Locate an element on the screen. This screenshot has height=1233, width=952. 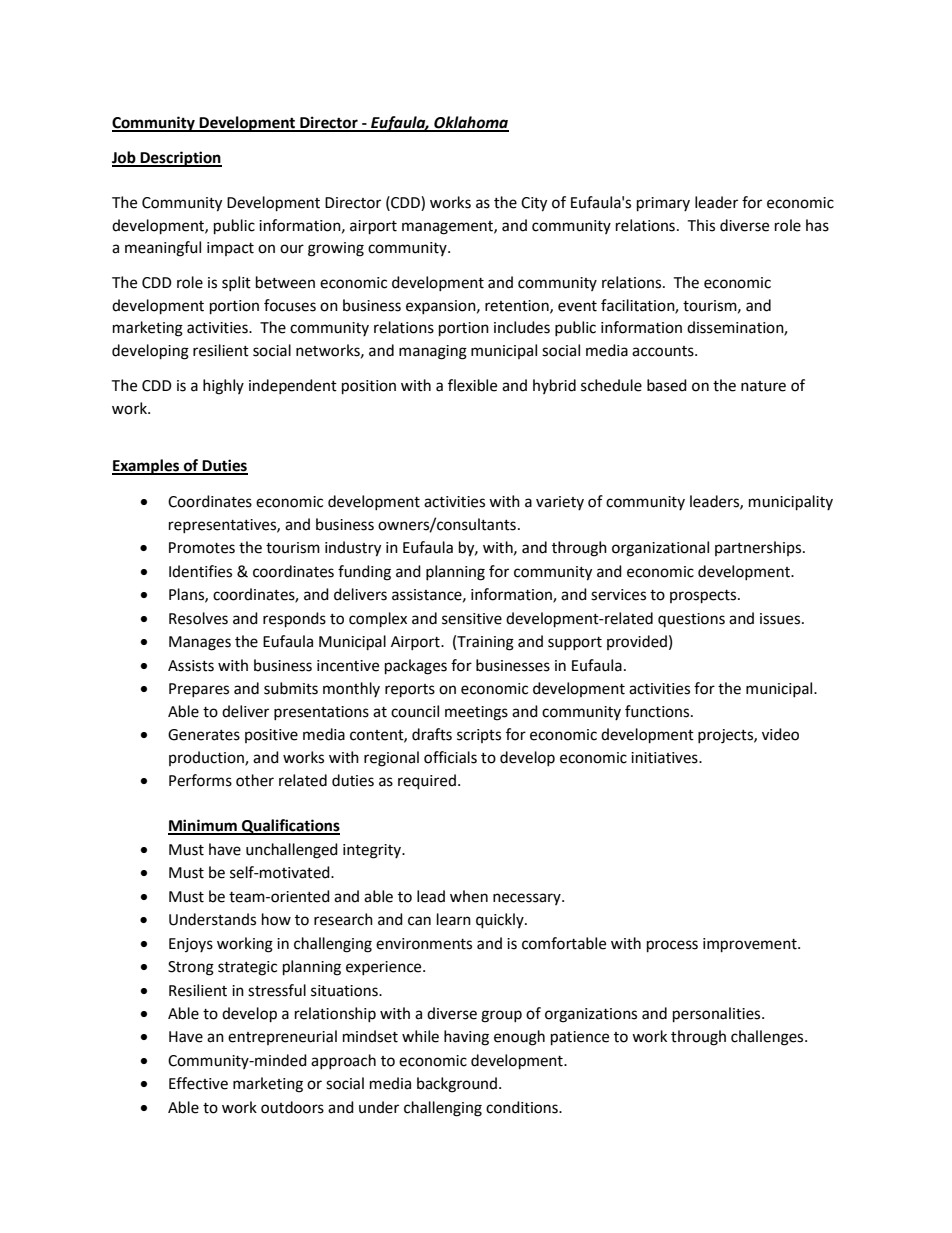
primary is located at coordinates (663, 204).
